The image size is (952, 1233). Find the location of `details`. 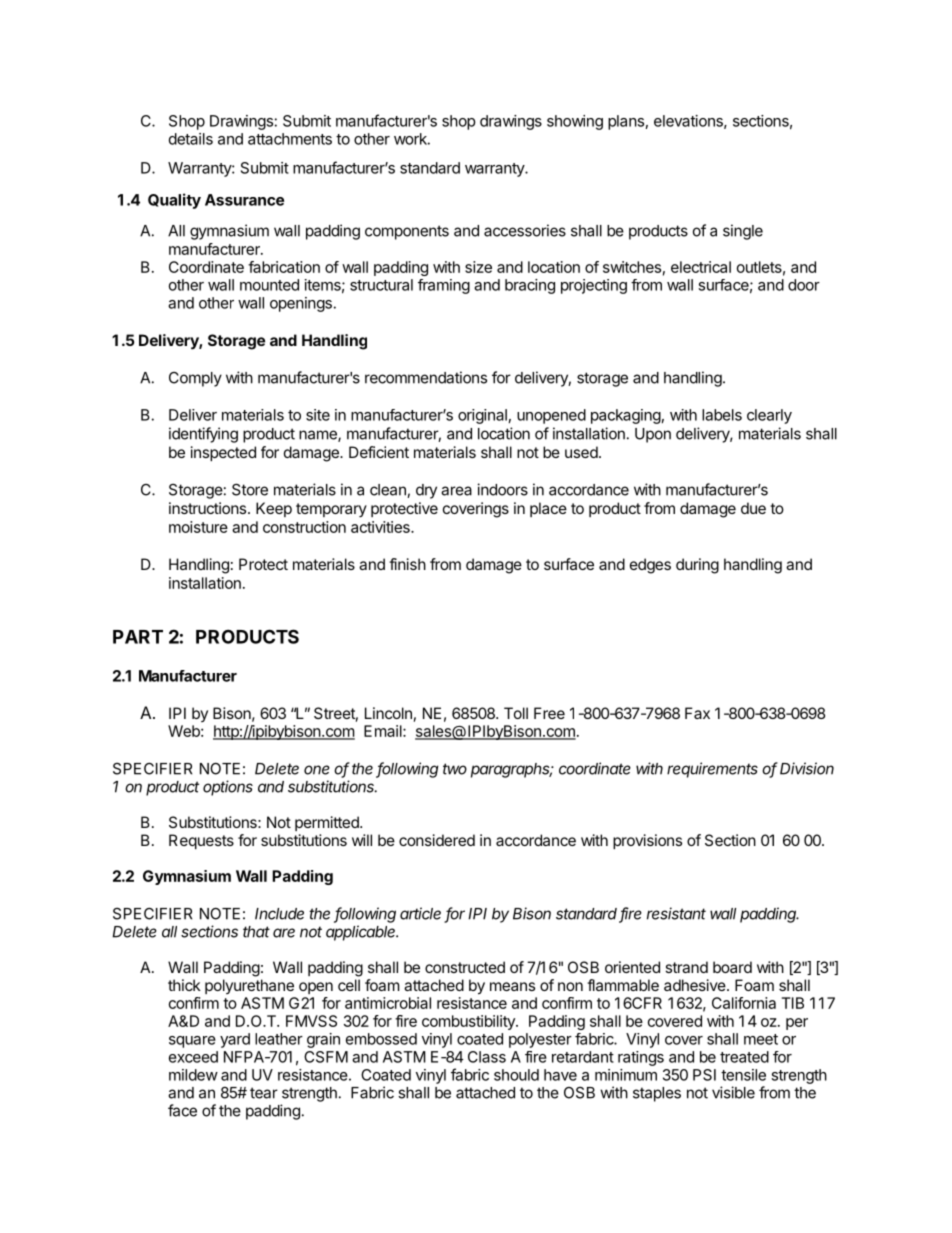

details is located at coordinates (191, 139).
